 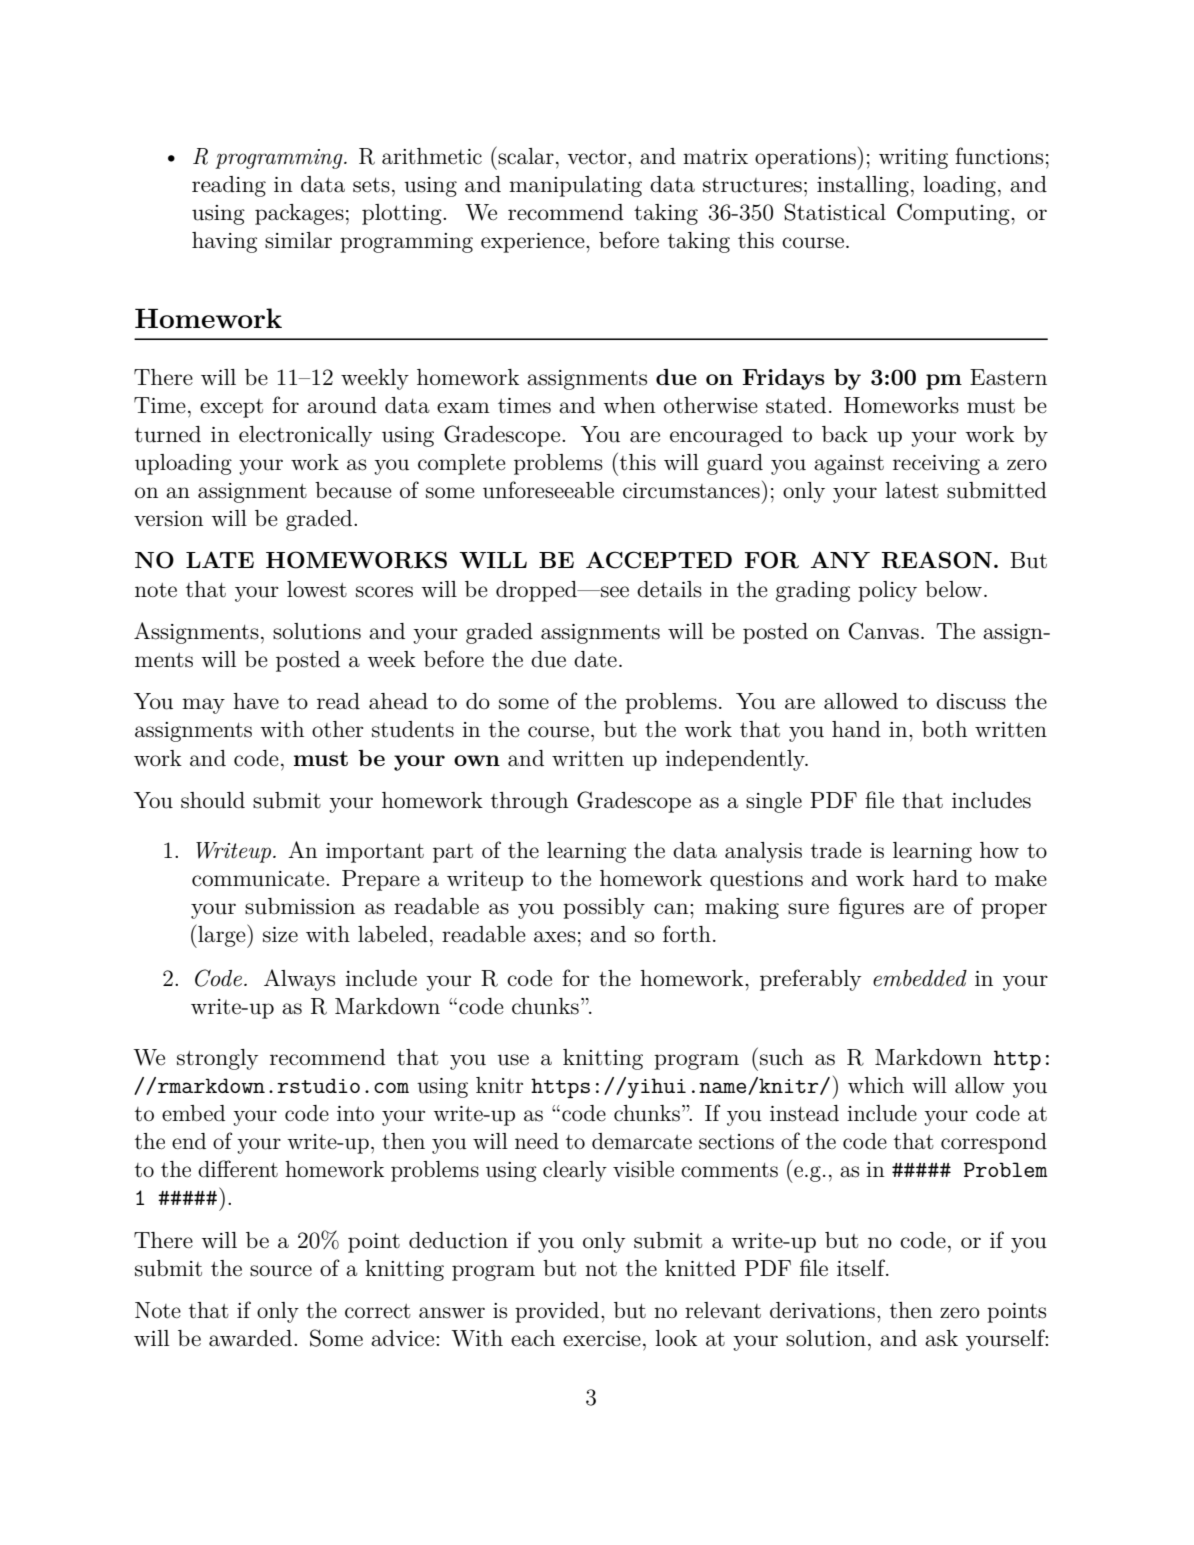 I want to click on both, so click(x=944, y=729).
